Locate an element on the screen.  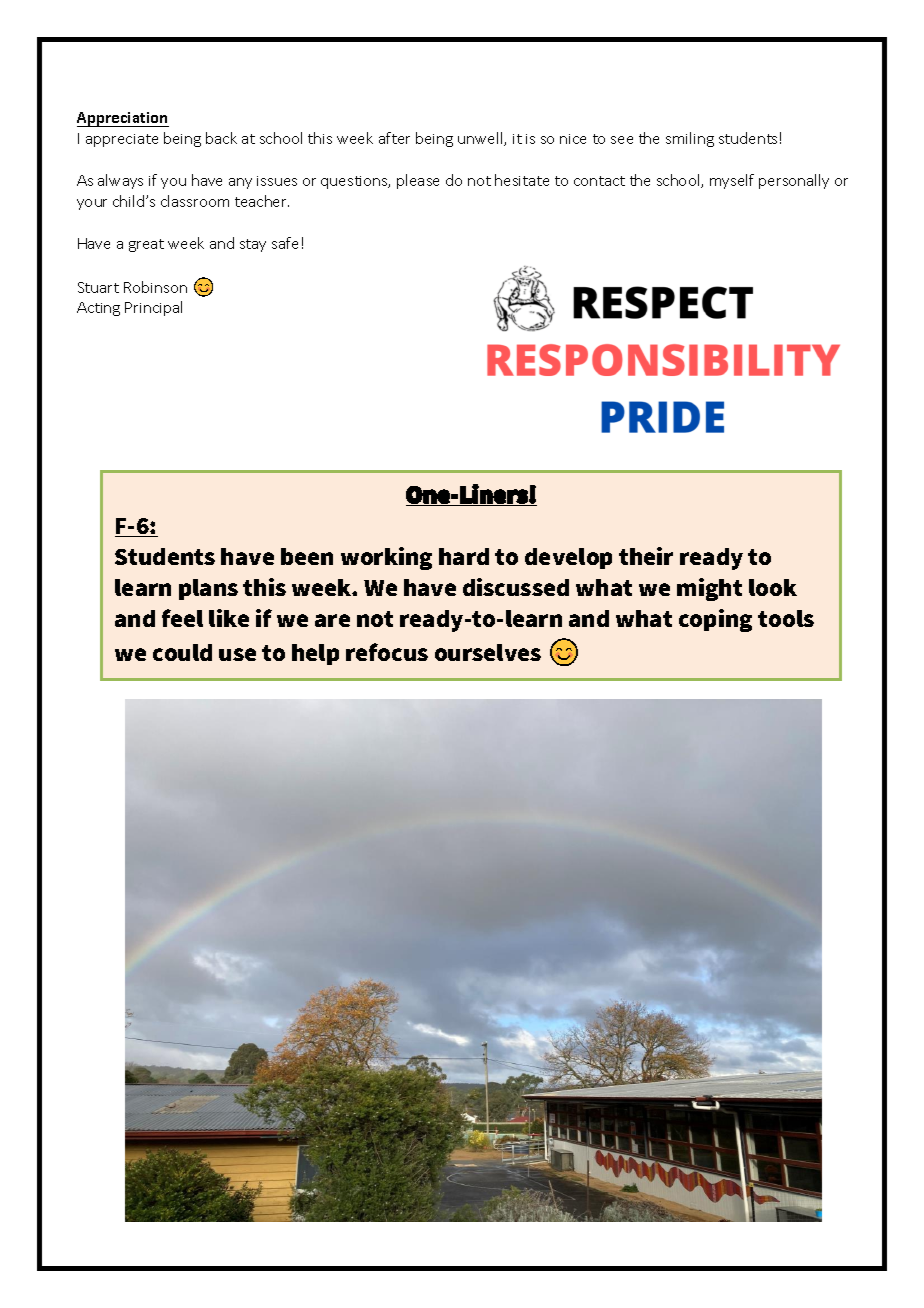
back is located at coordinates (221, 138).
